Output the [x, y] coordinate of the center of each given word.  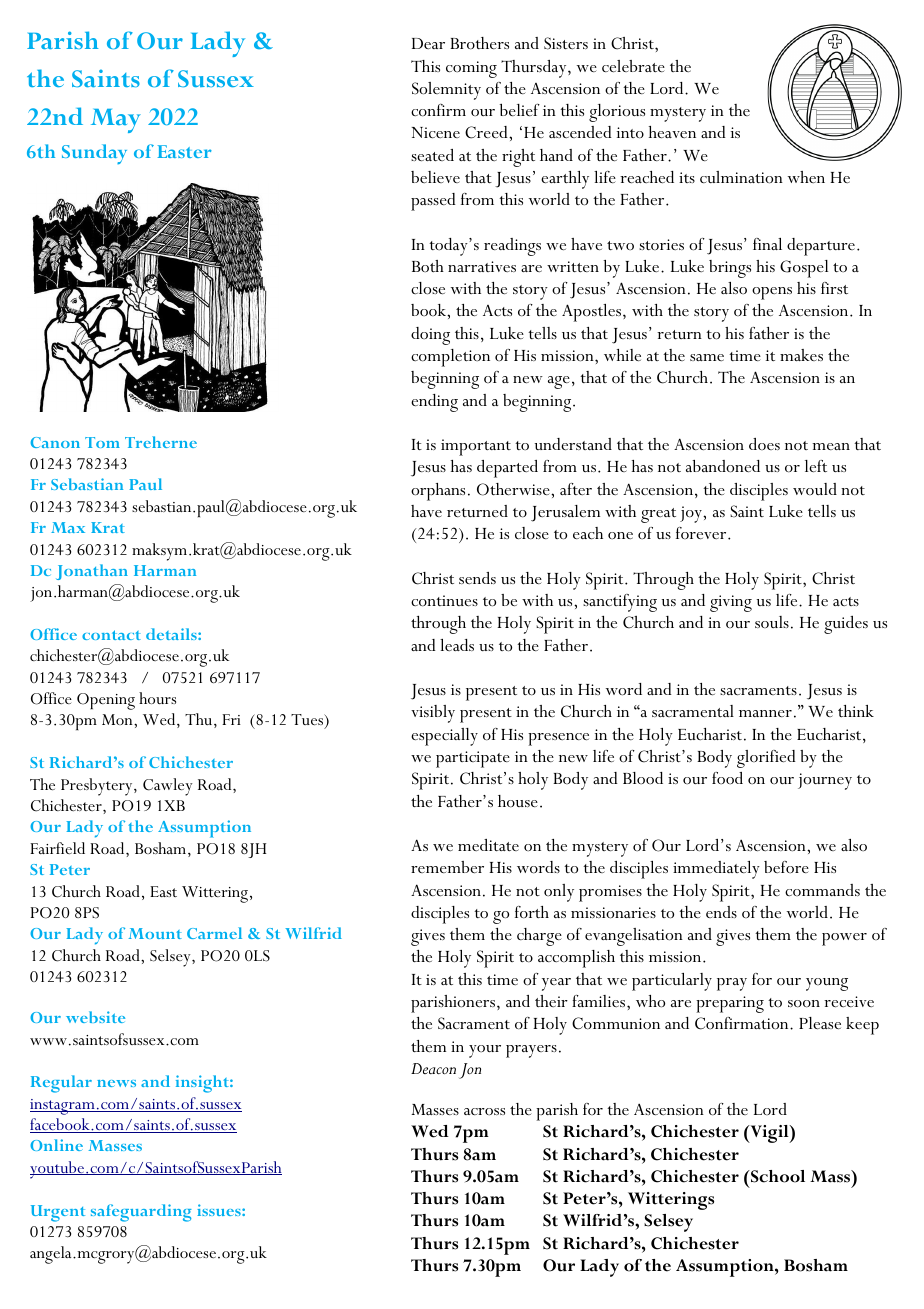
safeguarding [141, 1213]
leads [457, 645]
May [116, 121]
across [484, 1111]
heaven [672, 132]
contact [111, 635]
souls [772, 622]
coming [471, 69]
